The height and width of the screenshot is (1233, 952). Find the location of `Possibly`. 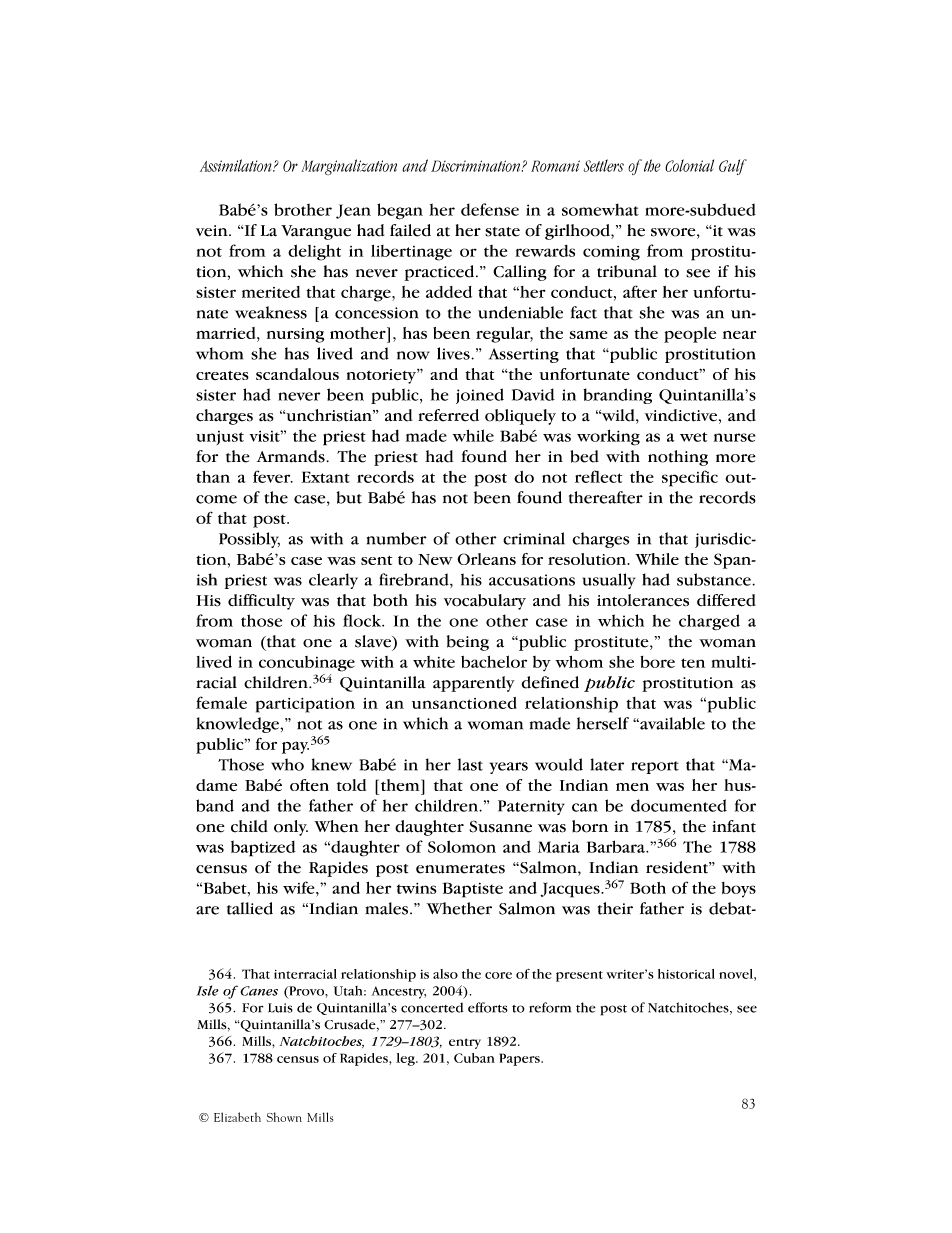

Possibly is located at coordinates (249, 540).
